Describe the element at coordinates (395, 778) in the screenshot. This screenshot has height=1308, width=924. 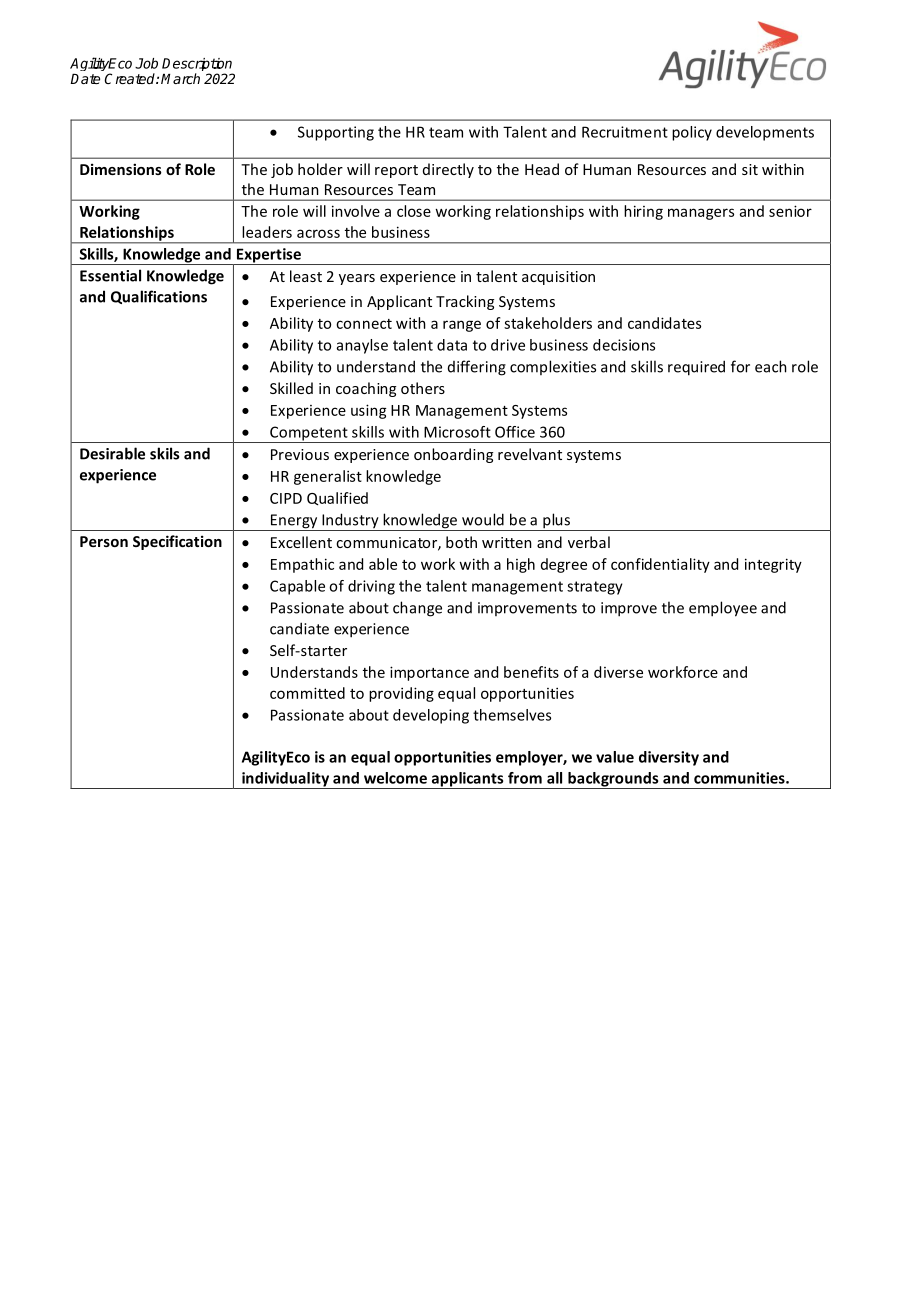
I see `welcome` at that location.
